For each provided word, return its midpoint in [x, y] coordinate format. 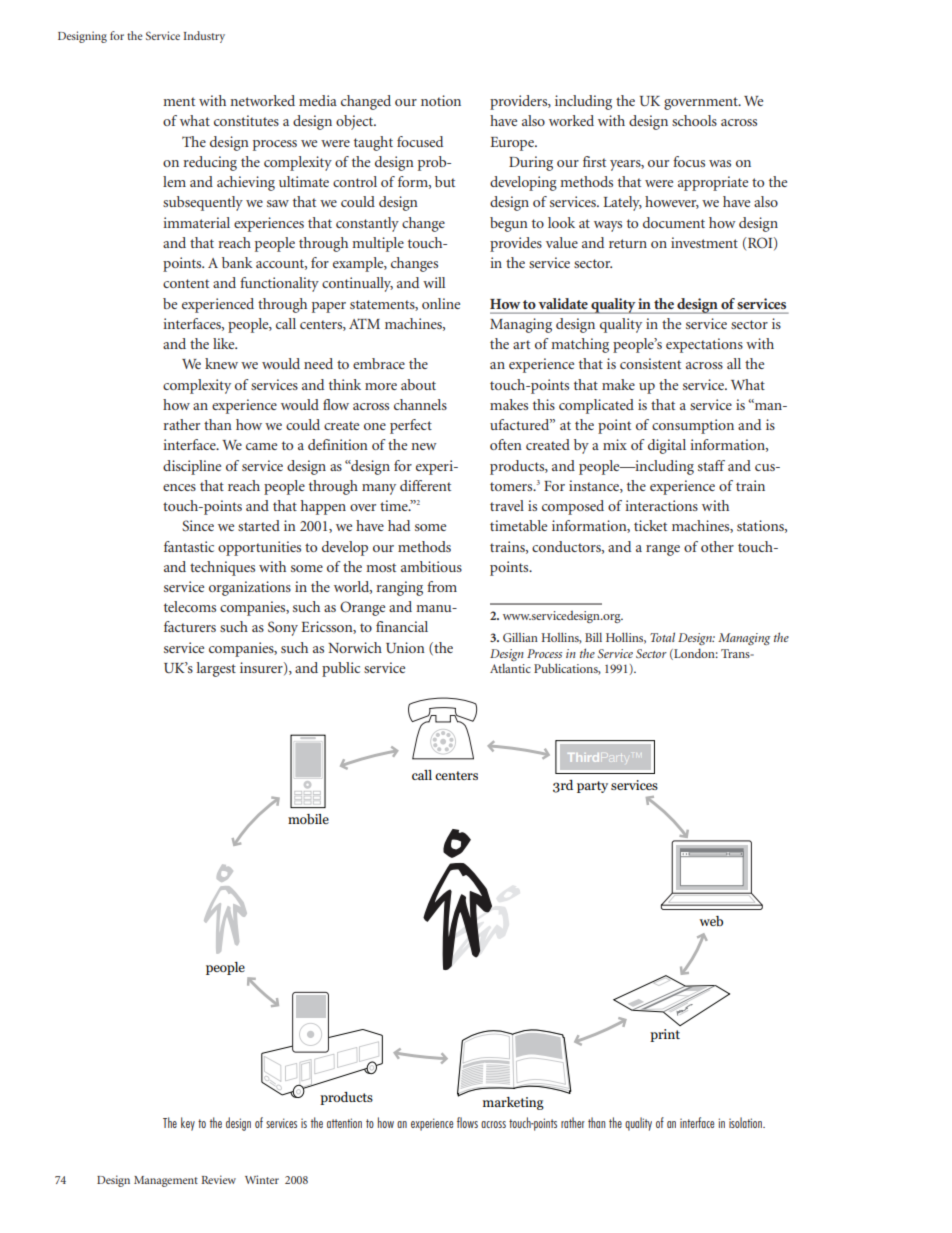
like [225, 343]
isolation [746, 1122]
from [442, 586]
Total [662, 637]
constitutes [246, 120]
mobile [308, 819]
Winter [262, 1179]
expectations [704, 345]
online [441, 303]
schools [694, 120]
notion [441, 100]
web [711, 921]
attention [344, 1123]
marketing [513, 1103]
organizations [250, 588]
